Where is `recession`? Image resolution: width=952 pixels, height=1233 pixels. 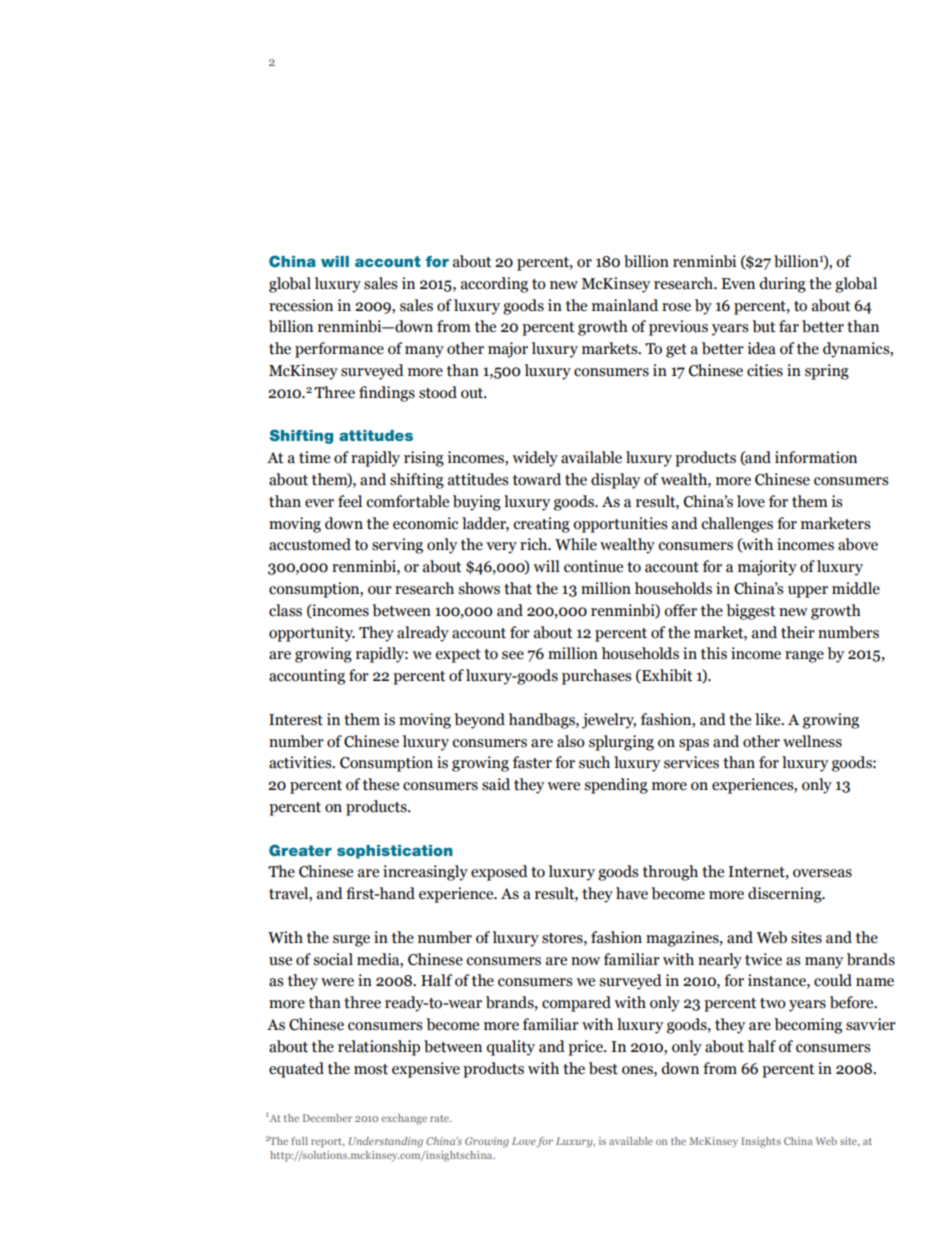
recession is located at coordinates (301, 305).
